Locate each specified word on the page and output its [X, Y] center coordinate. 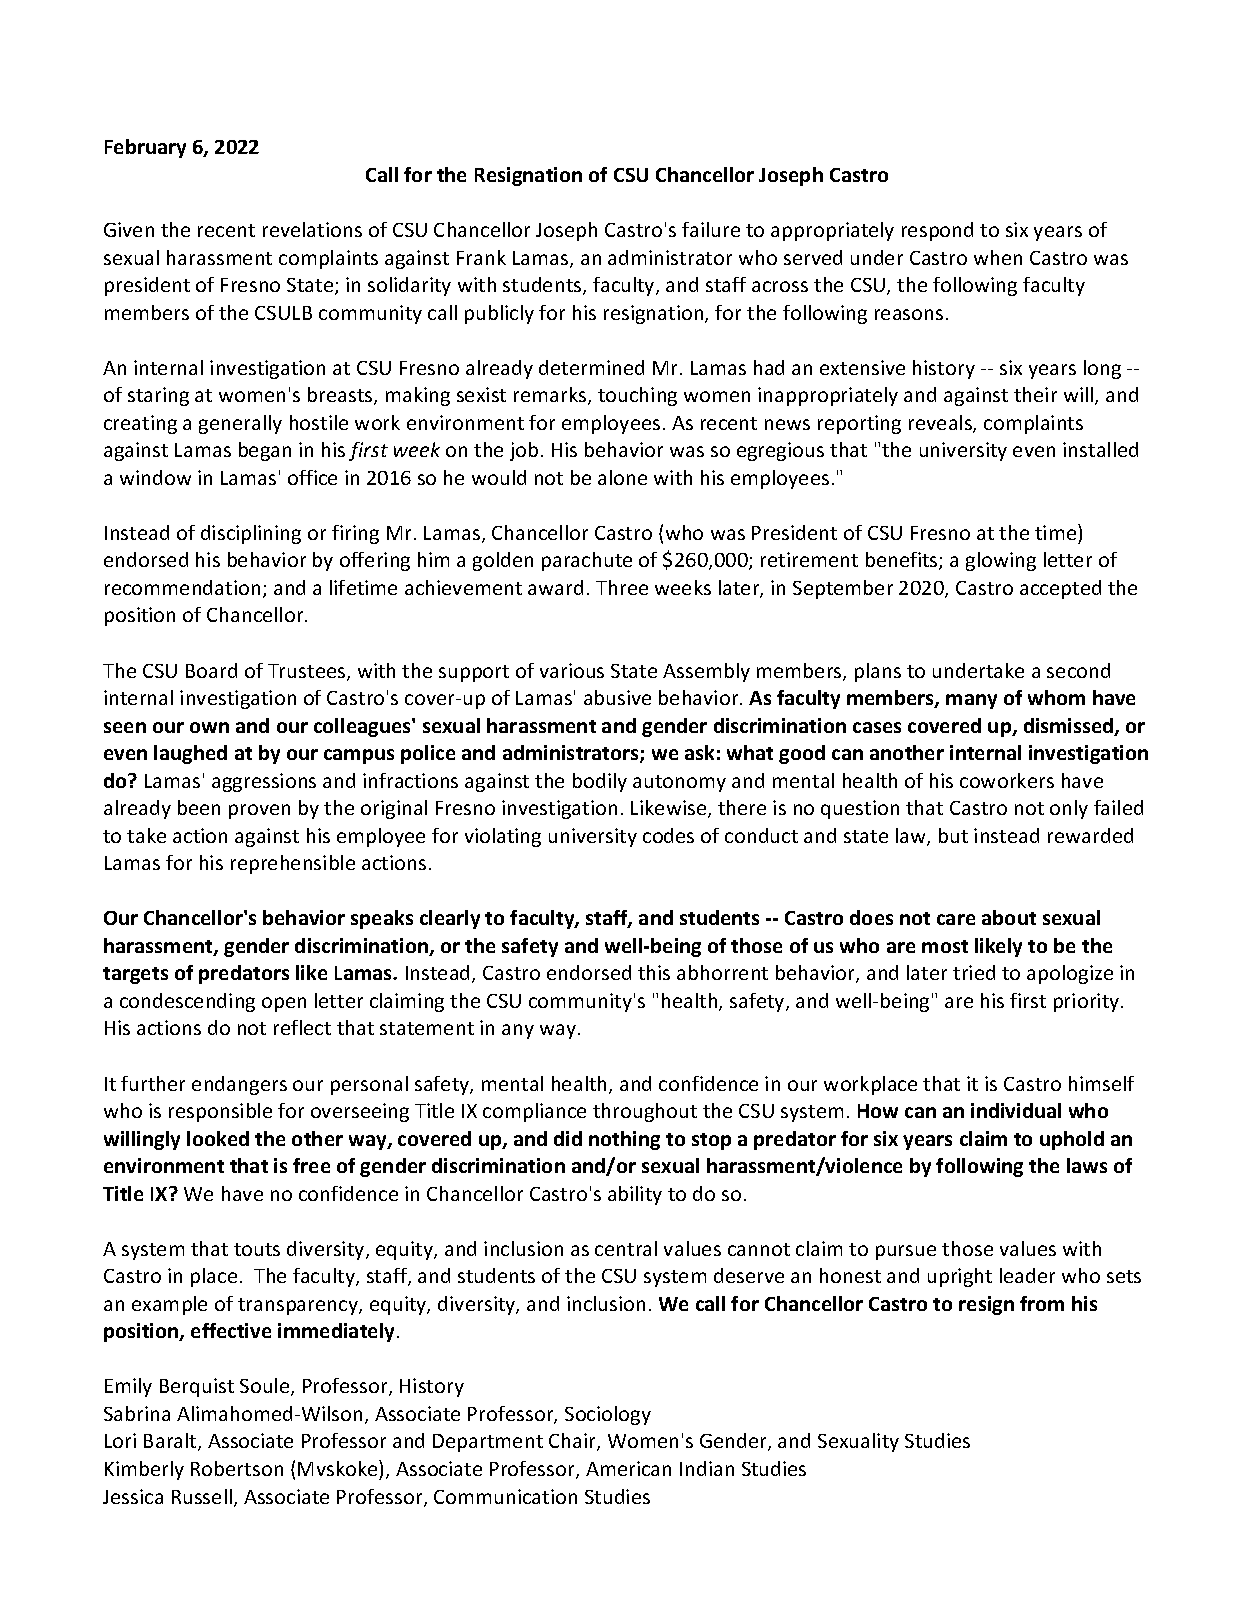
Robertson [237, 1468]
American [628, 1468]
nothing [624, 1140]
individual [1016, 1110]
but [953, 835]
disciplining [251, 534]
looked [218, 1138]
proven [259, 811]
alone [622, 477]
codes [668, 835]
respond [937, 231]
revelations [312, 229]
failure [711, 229]
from [1042, 1303]
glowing [1001, 561]
